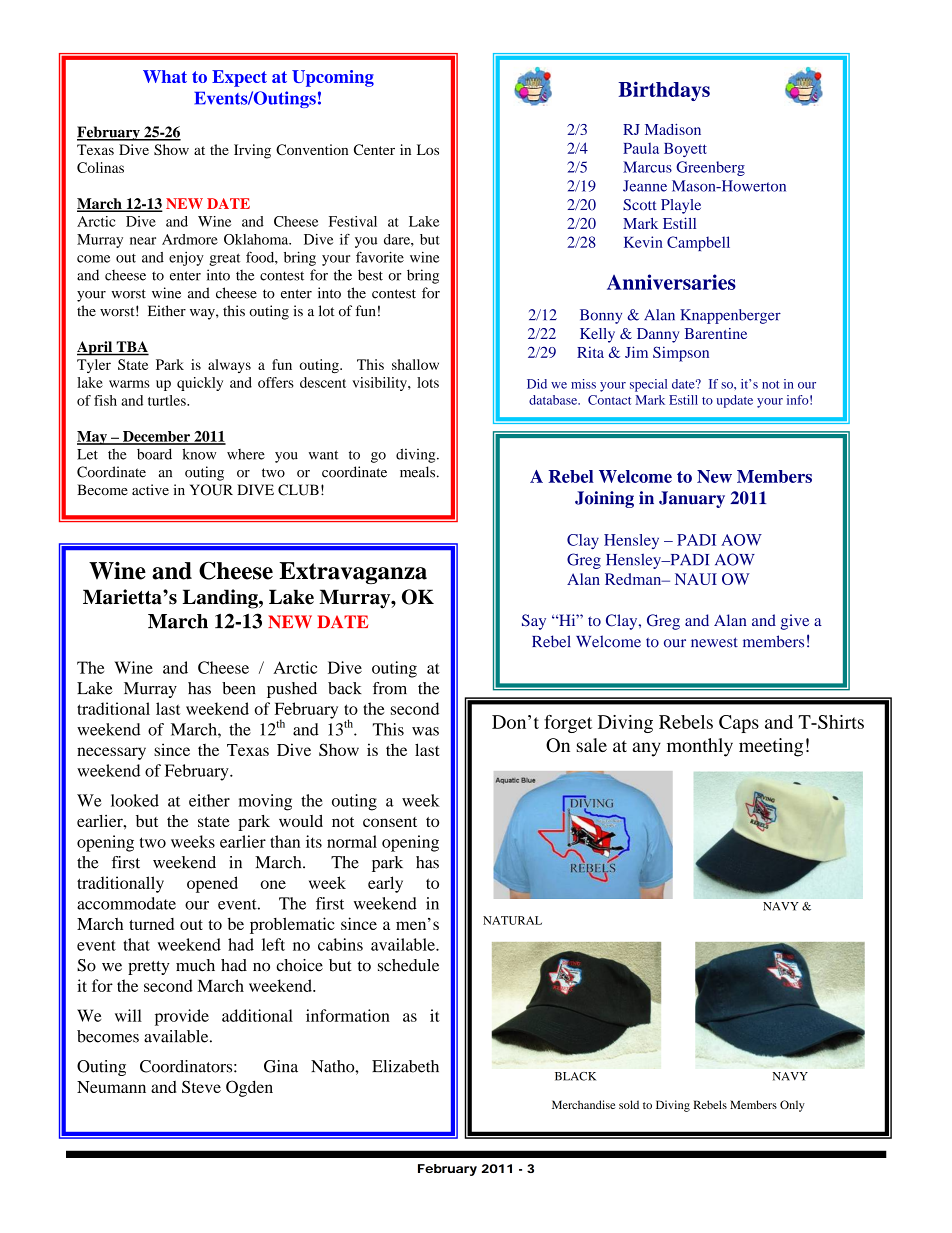 The height and width of the document is (1233, 952). I want to click on Simpson, so click(681, 354).
